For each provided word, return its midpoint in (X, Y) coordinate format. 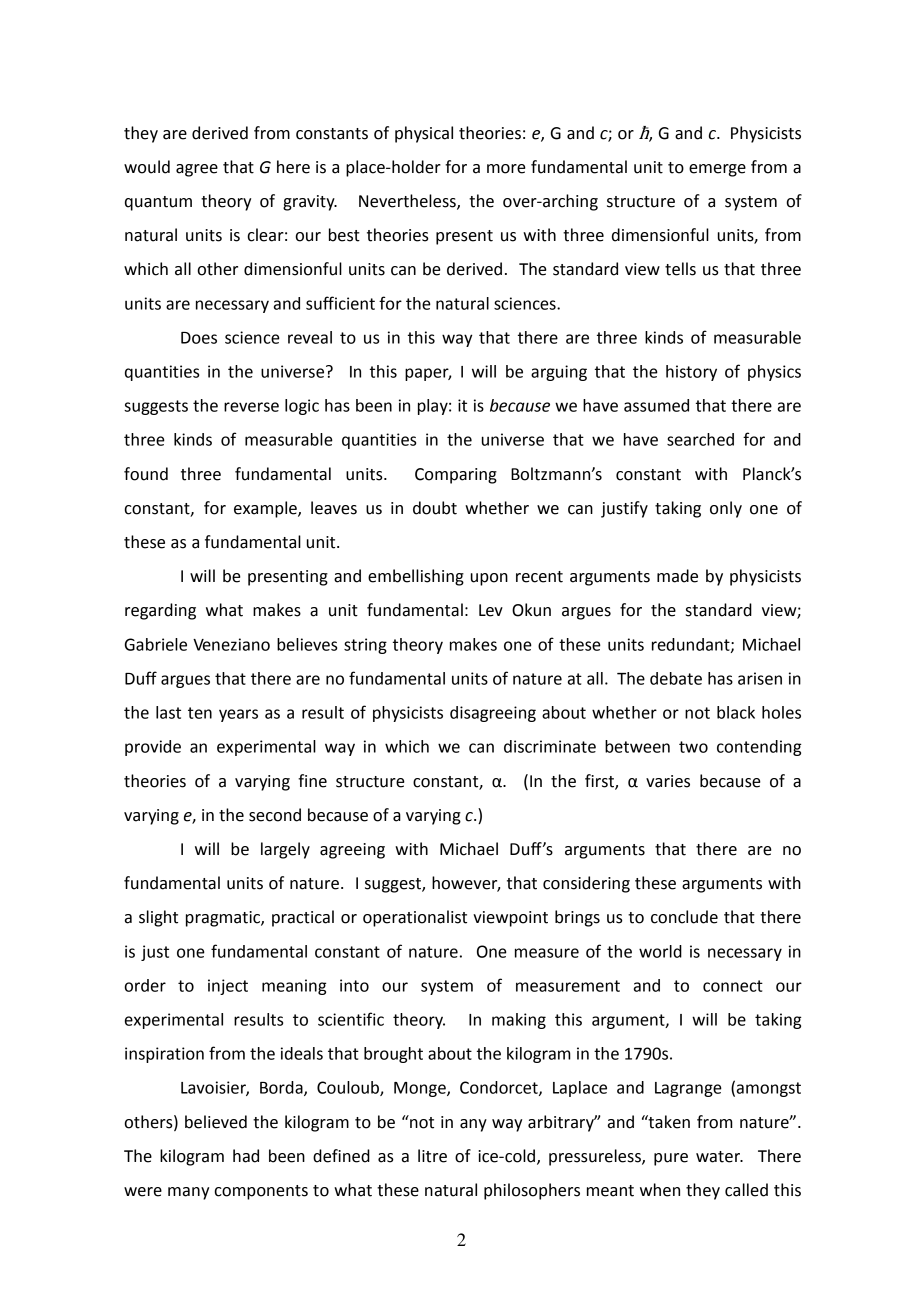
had (246, 1156)
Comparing (456, 476)
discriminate (550, 746)
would (147, 167)
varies (668, 781)
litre (432, 1156)
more (506, 169)
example (266, 509)
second (275, 815)
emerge (717, 170)
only (726, 509)
